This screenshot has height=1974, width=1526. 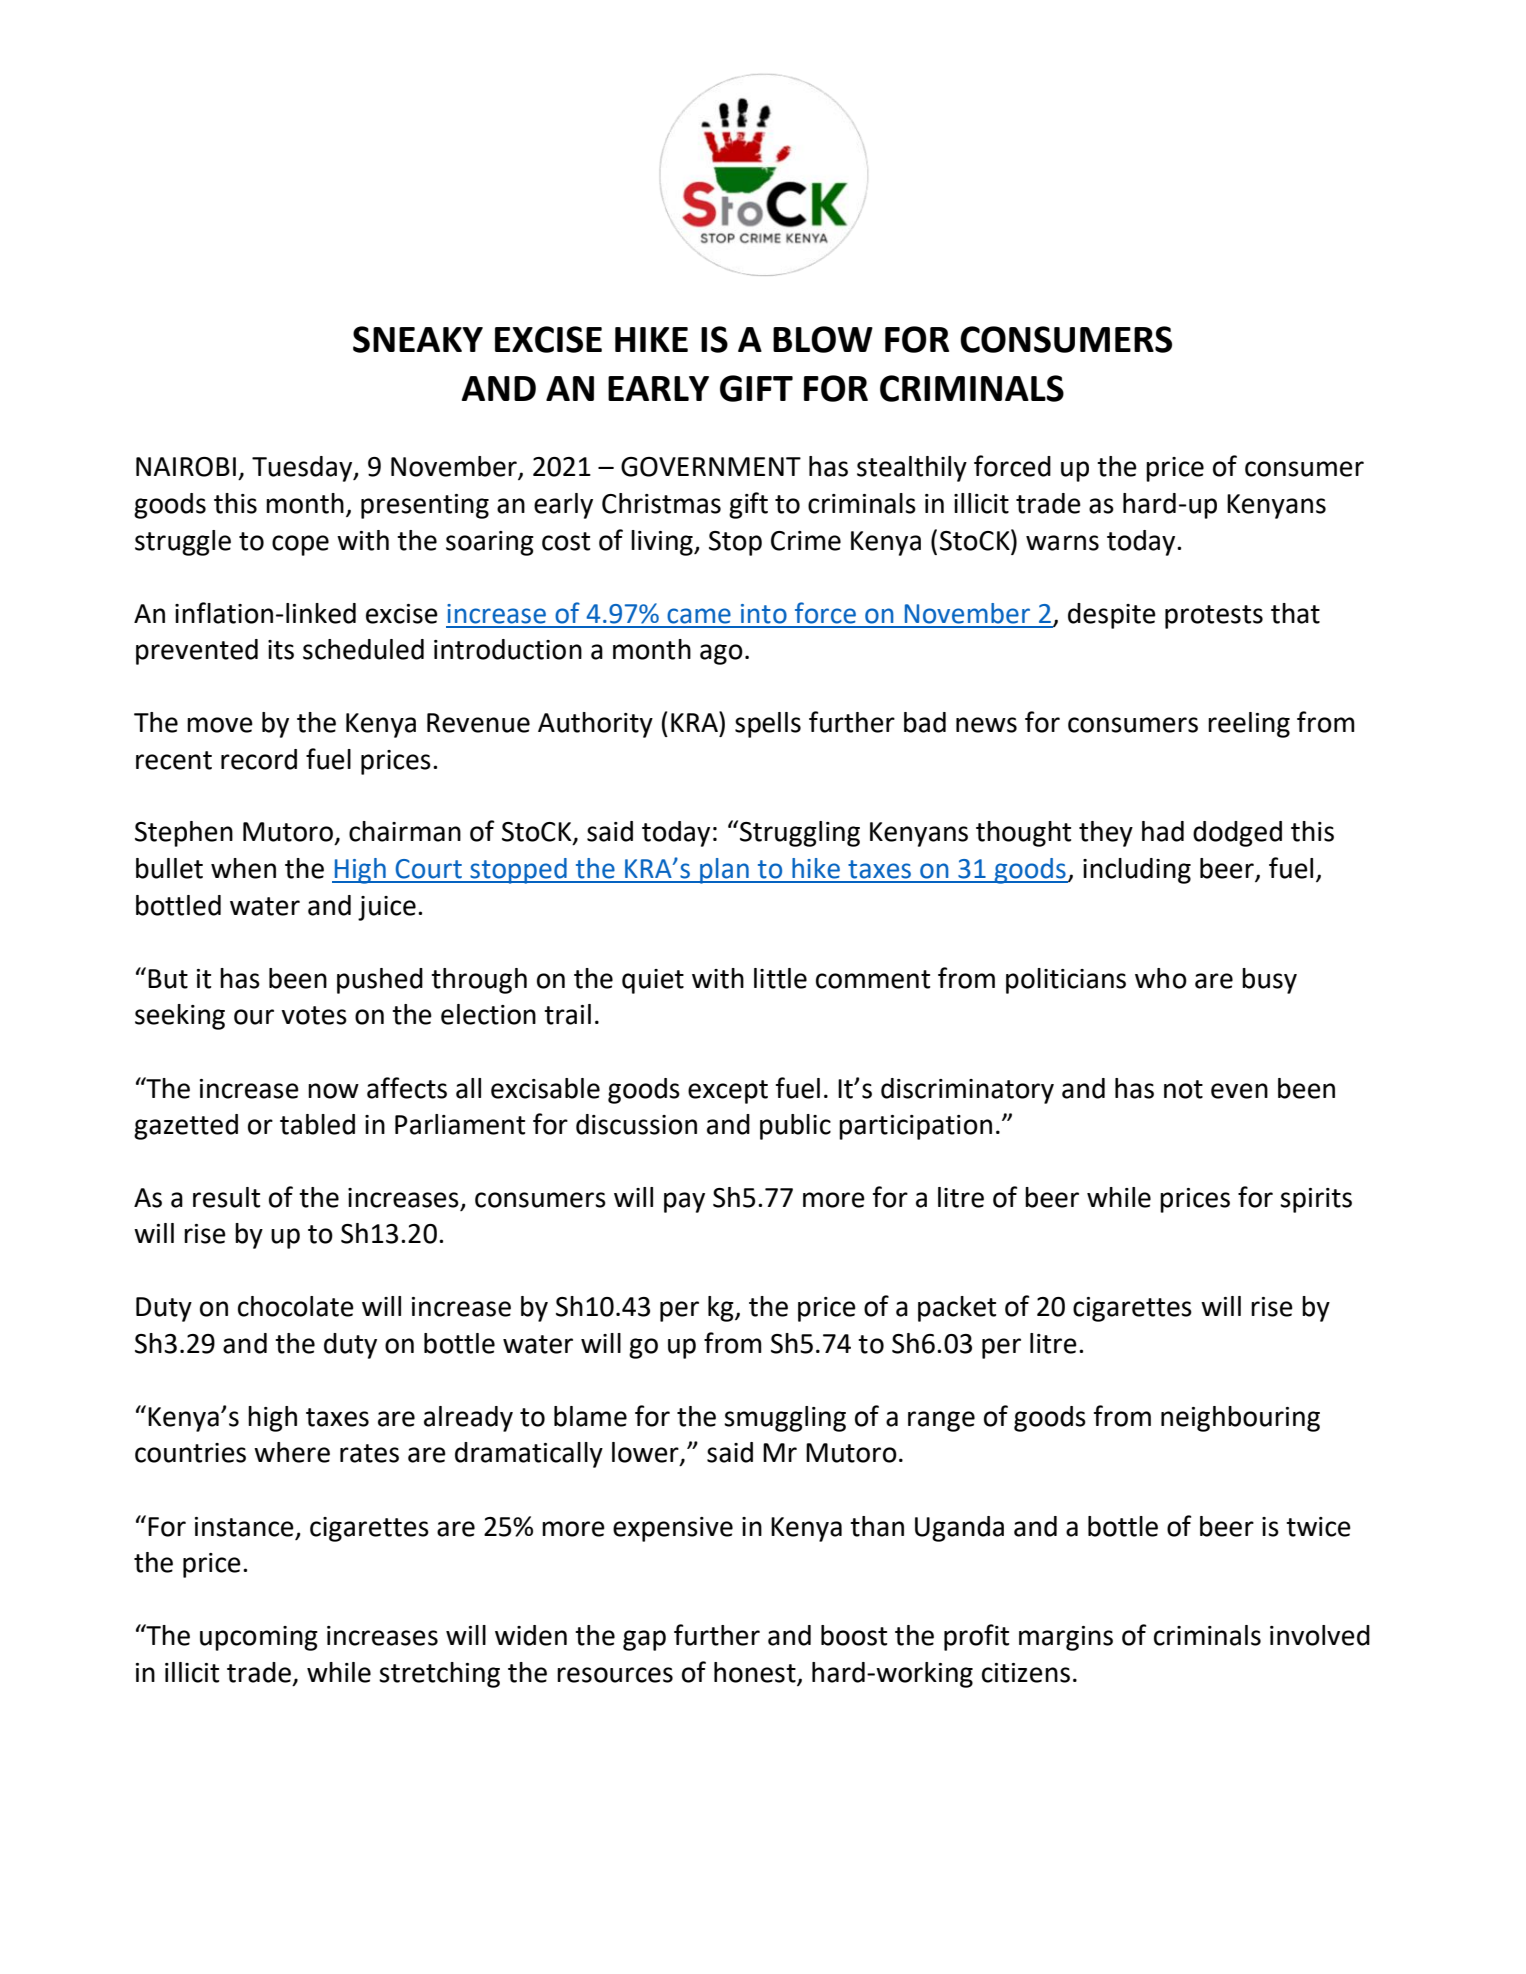 I want to click on reeling, so click(x=1249, y=725).
